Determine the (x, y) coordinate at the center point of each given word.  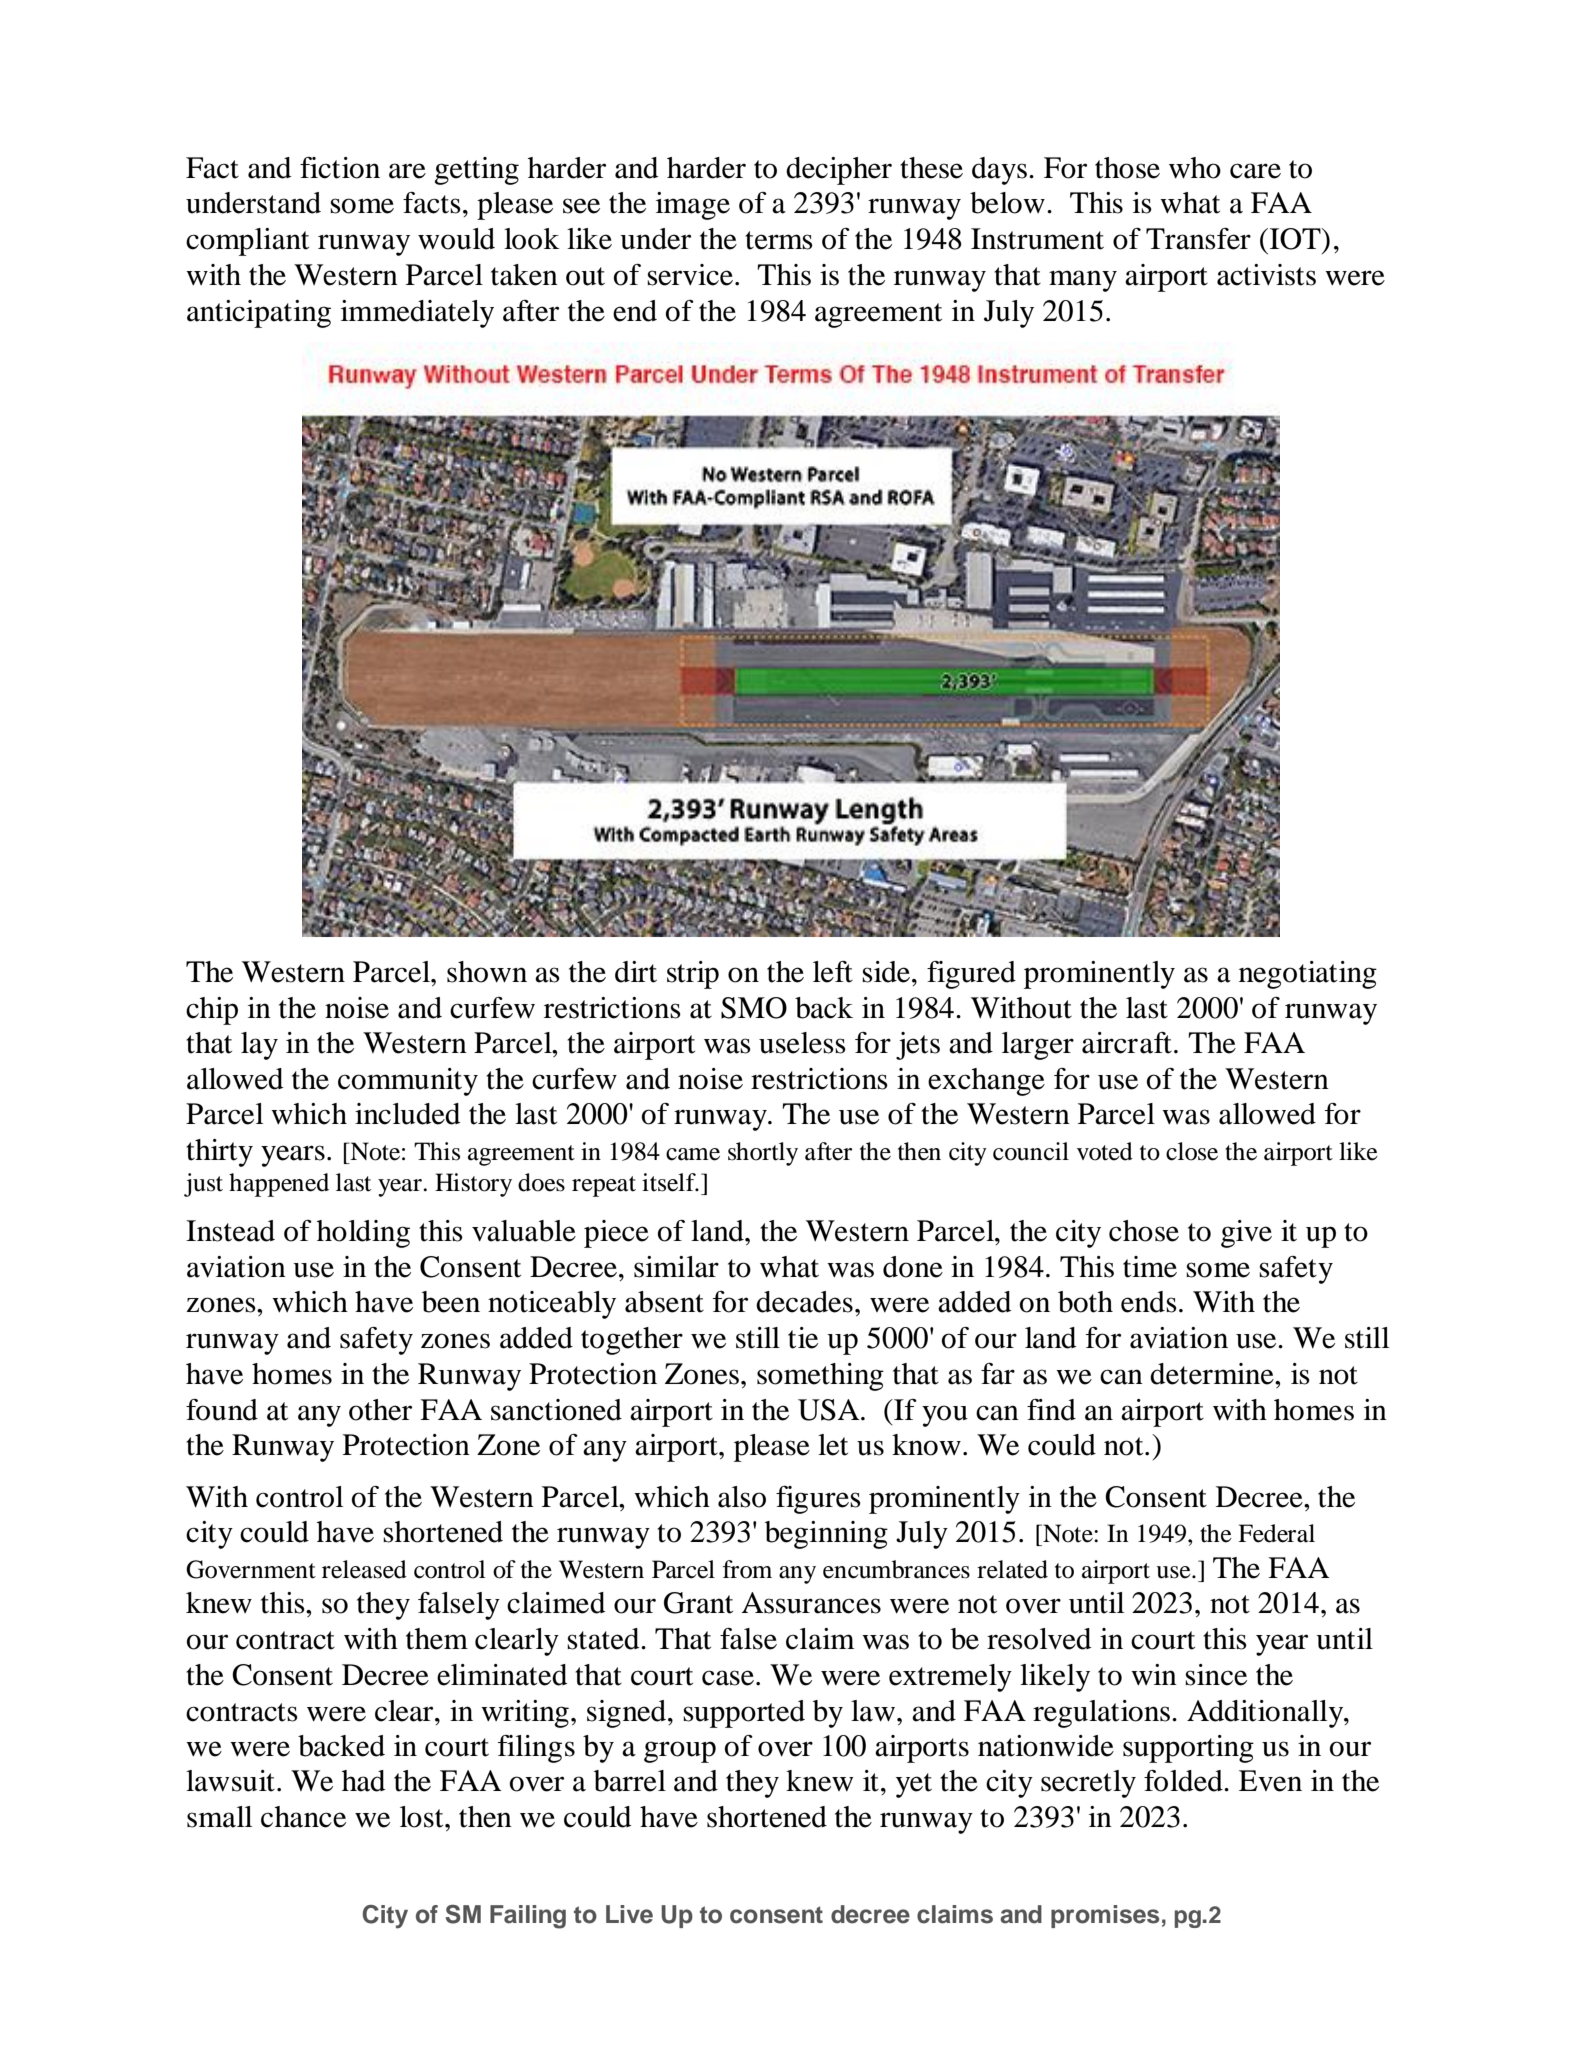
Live (629, 1914)
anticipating (259, 314)
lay (259, 1046)
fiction (340, 168)
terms (779, 240)
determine (1213, 1374)
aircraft (1127, 1043)
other (380, 1410)
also (742, 1497)
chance (303, 1817)
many (1083, 281)
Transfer (1198, 239)
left (833, 972)
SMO (754, 1008)
